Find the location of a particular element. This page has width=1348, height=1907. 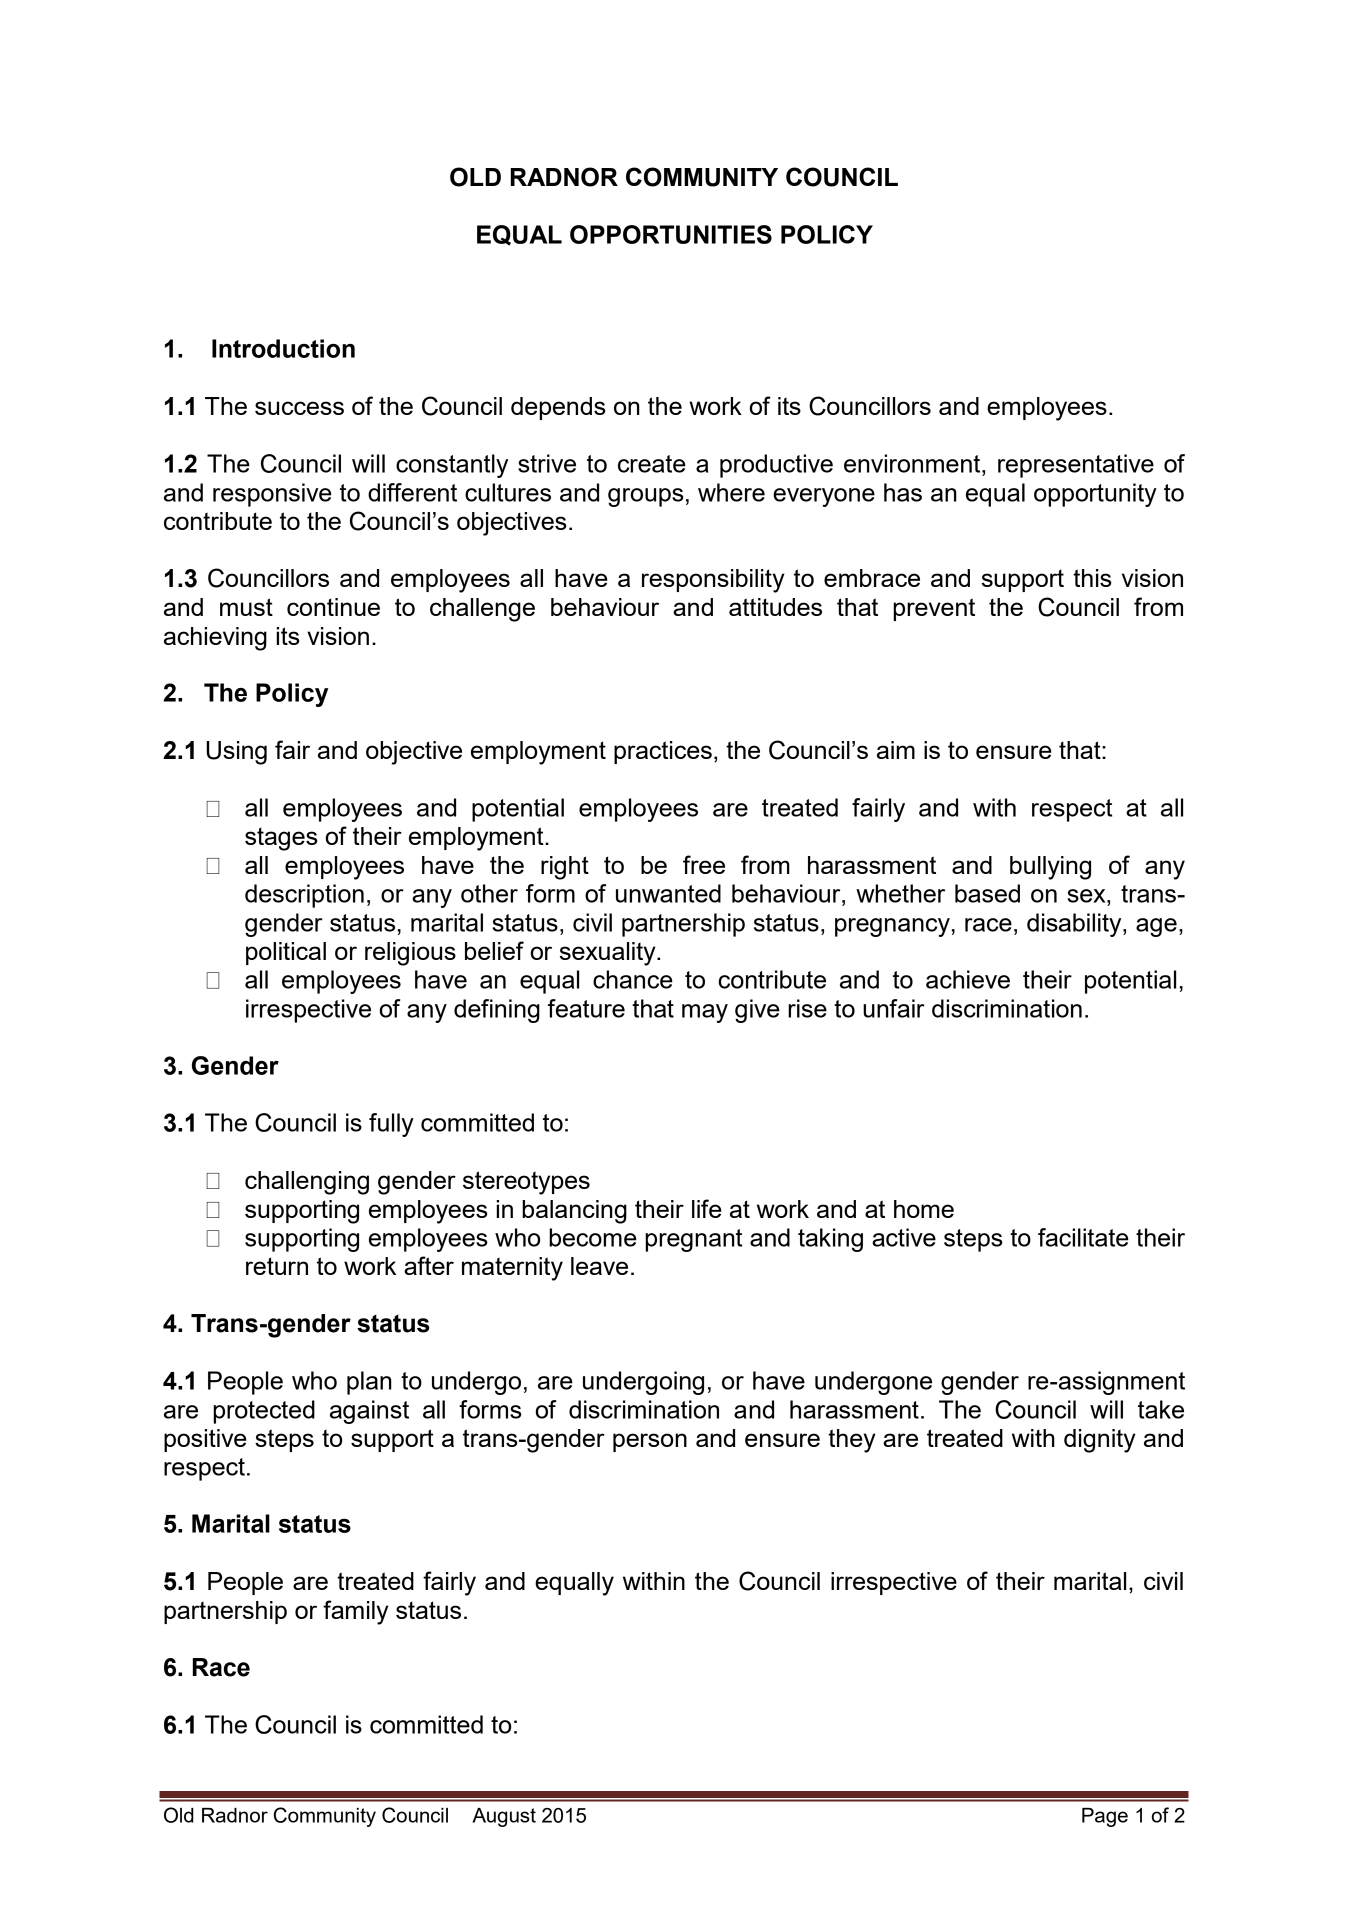

may is located at coordinates (705, 1013).
